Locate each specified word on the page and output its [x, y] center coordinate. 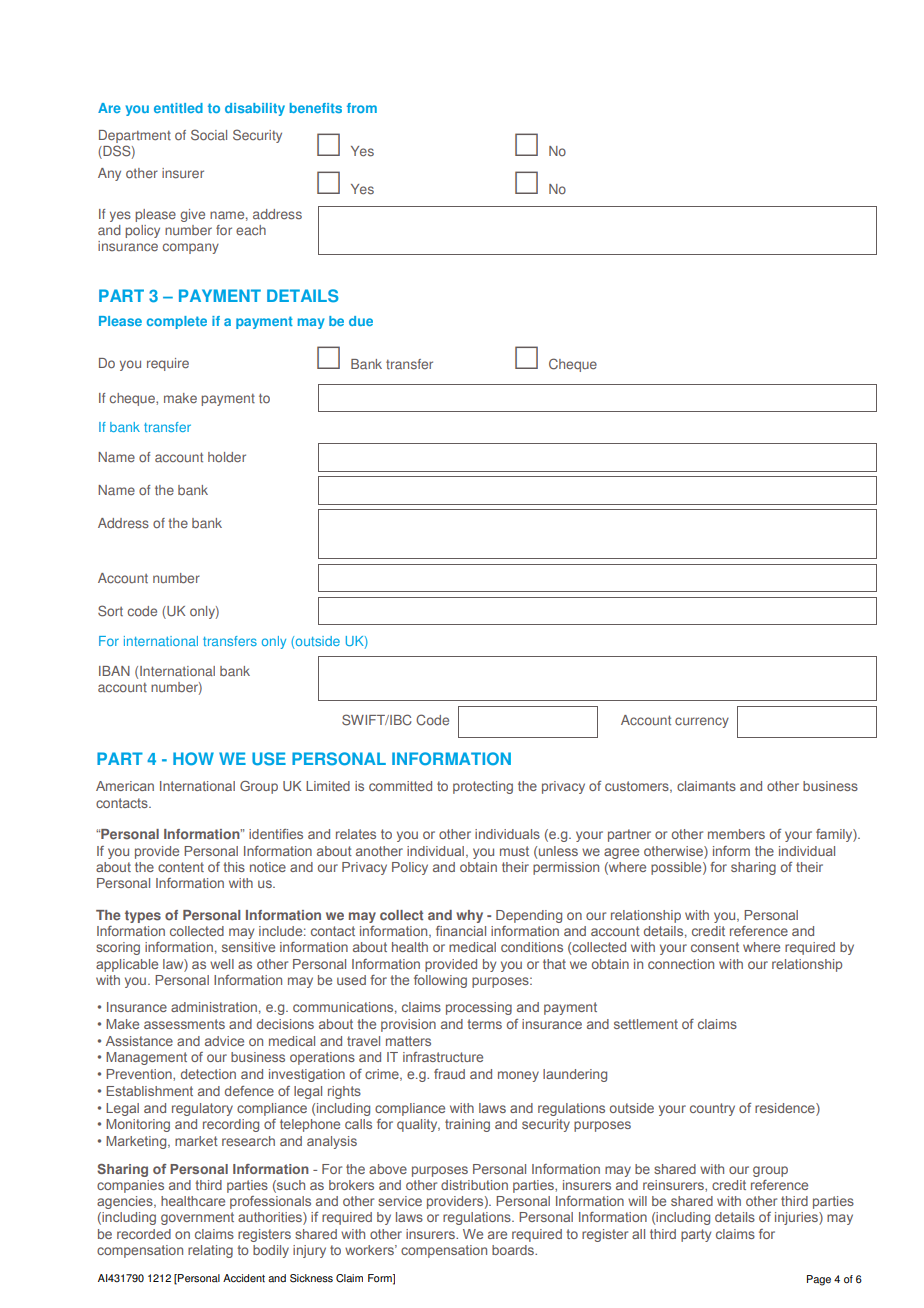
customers [638, 787]
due [361, 321]
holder [227, 457]
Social [209, 135]
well [222, 964]
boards [514, 1250]
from [362, 108]
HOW [193, 759]
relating [210, 1251]
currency [702, 722]
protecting [483, 787]
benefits [316, 108]
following [440, 981]
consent [715, 947]
